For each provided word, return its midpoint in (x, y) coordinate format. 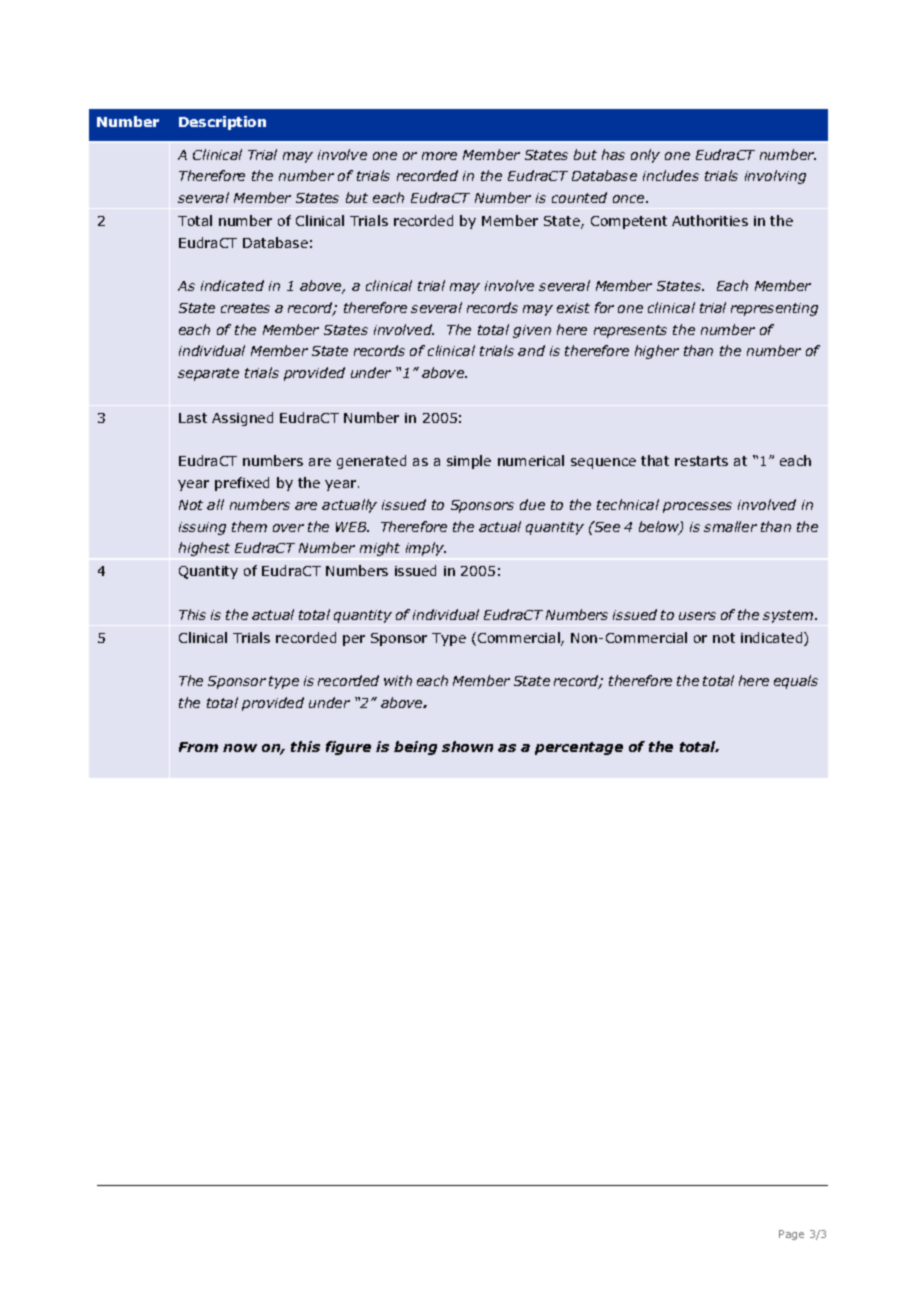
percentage (579, 748)
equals (796, 682)
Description (222, 123)
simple (469, 462)
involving (775, 177)
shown (467, 746)
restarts (701, 461)
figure (348, 748)
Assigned (242, 419)
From (198, 747)
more (439, 156)
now (240, 748)
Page (791, 1235)
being (415, 748)
